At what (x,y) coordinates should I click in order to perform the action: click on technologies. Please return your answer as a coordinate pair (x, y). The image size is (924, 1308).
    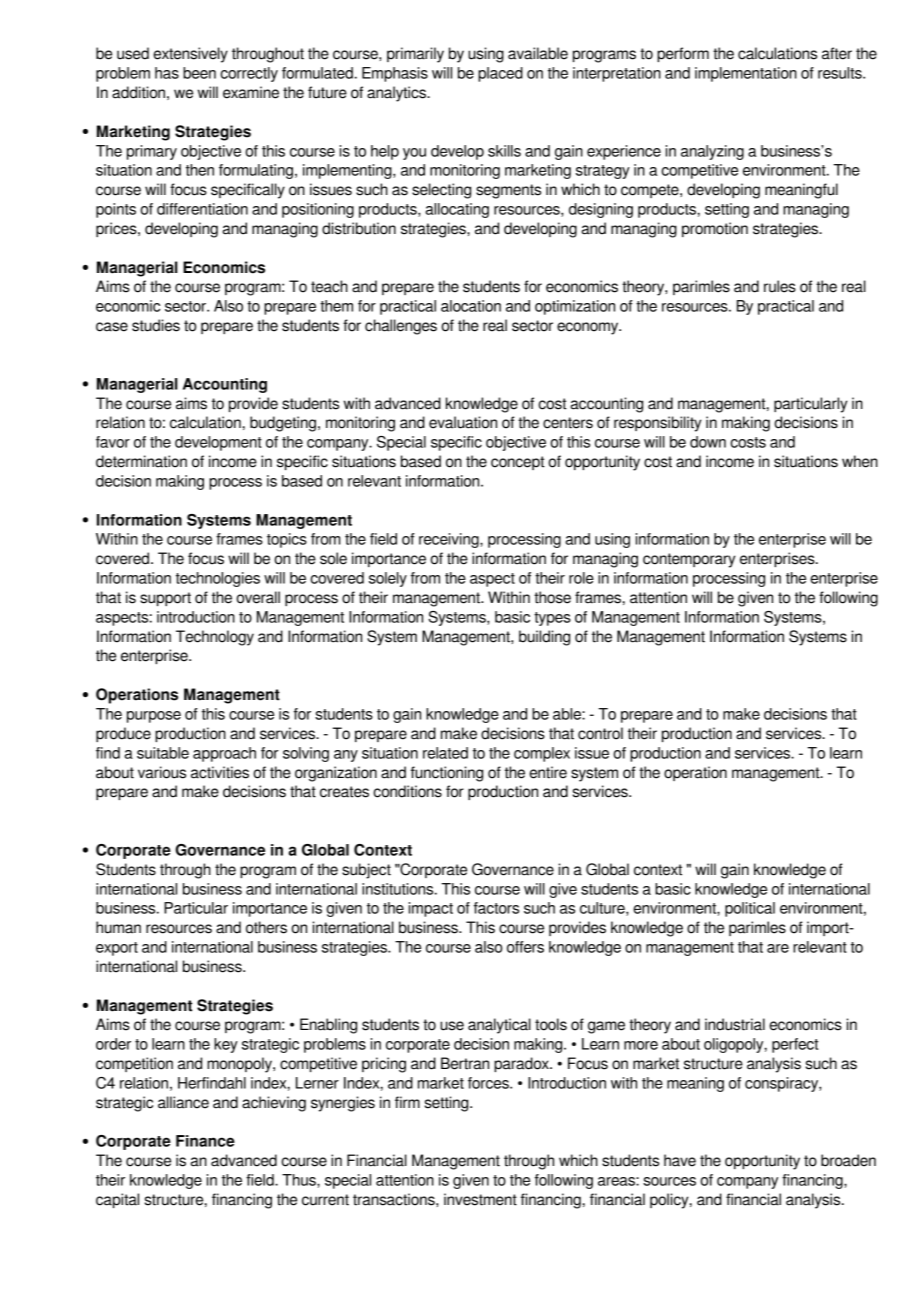
    Looking at the image, I should click on (218, 579).
